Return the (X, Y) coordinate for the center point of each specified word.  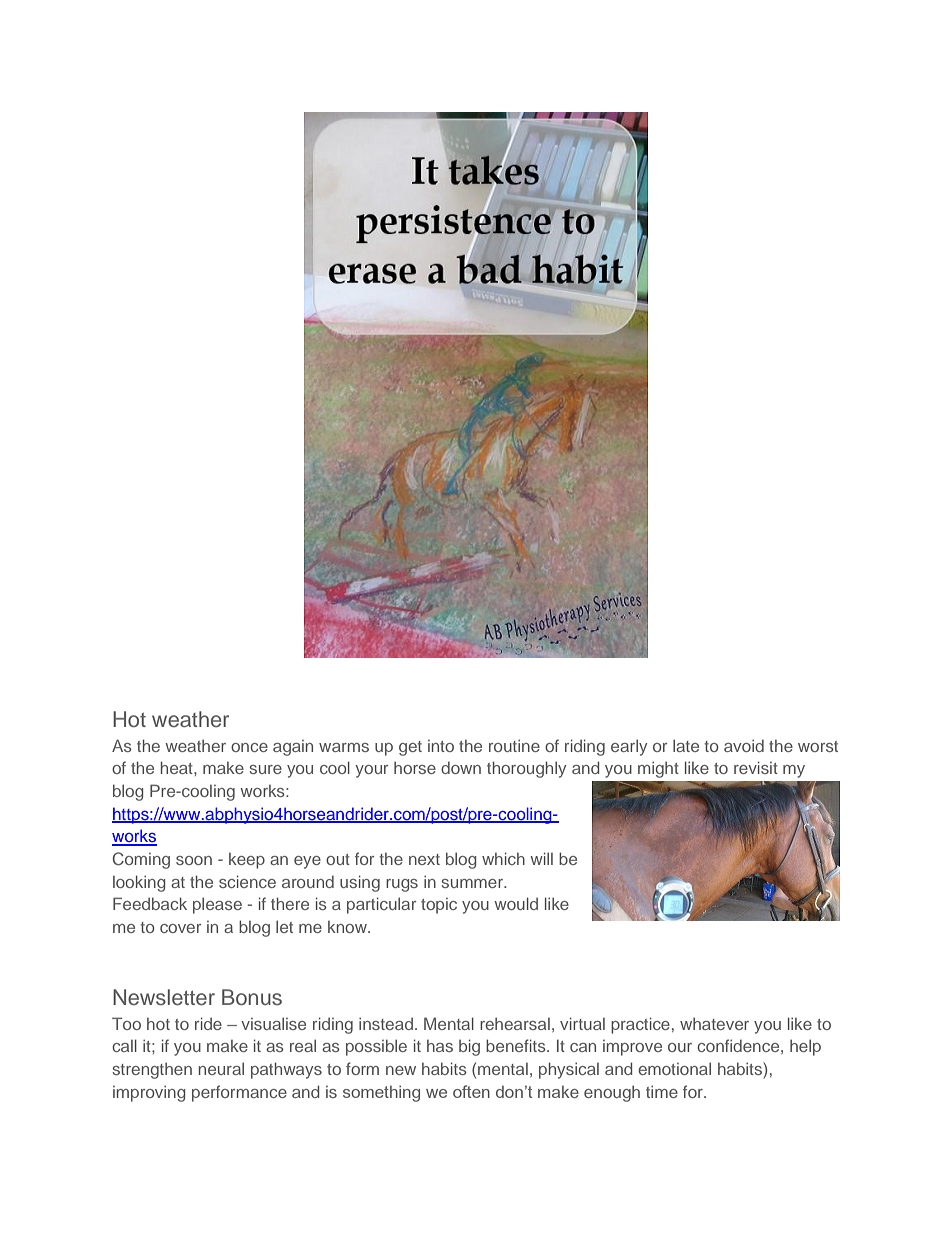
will (541, 858)
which (503, 858)
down (461, 767)
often (471, 1091)
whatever (714, 1023)
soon (194, 860)
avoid (744, 745)
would (516, 903)
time (662, 1091)
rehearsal (515, 1023)
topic (439, 906)
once (249, 747)
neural (221, 1068)
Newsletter (164, 997)
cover (180, 928)
